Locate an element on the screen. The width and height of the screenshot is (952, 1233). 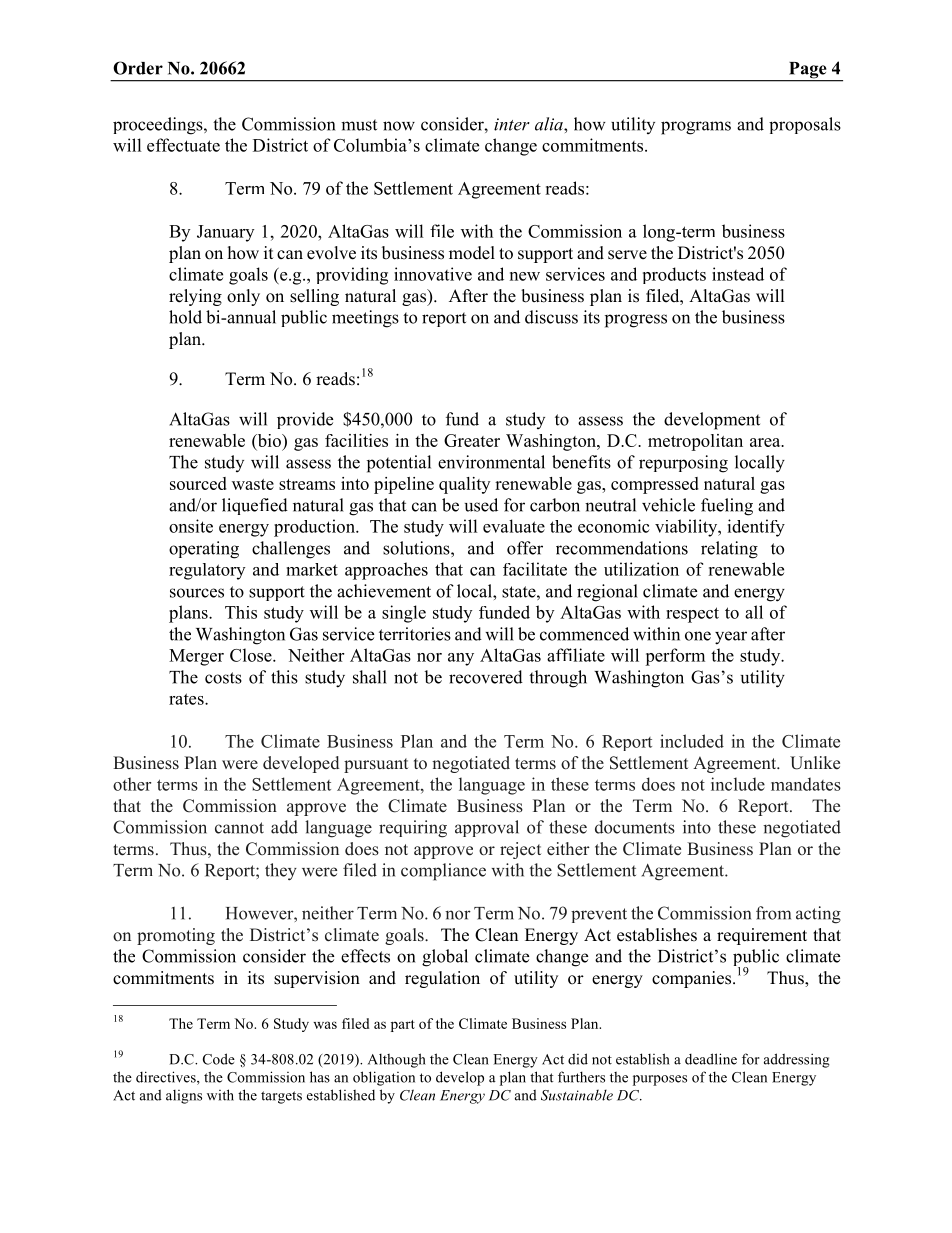
facilitate is located at coordinates (535, 569).
